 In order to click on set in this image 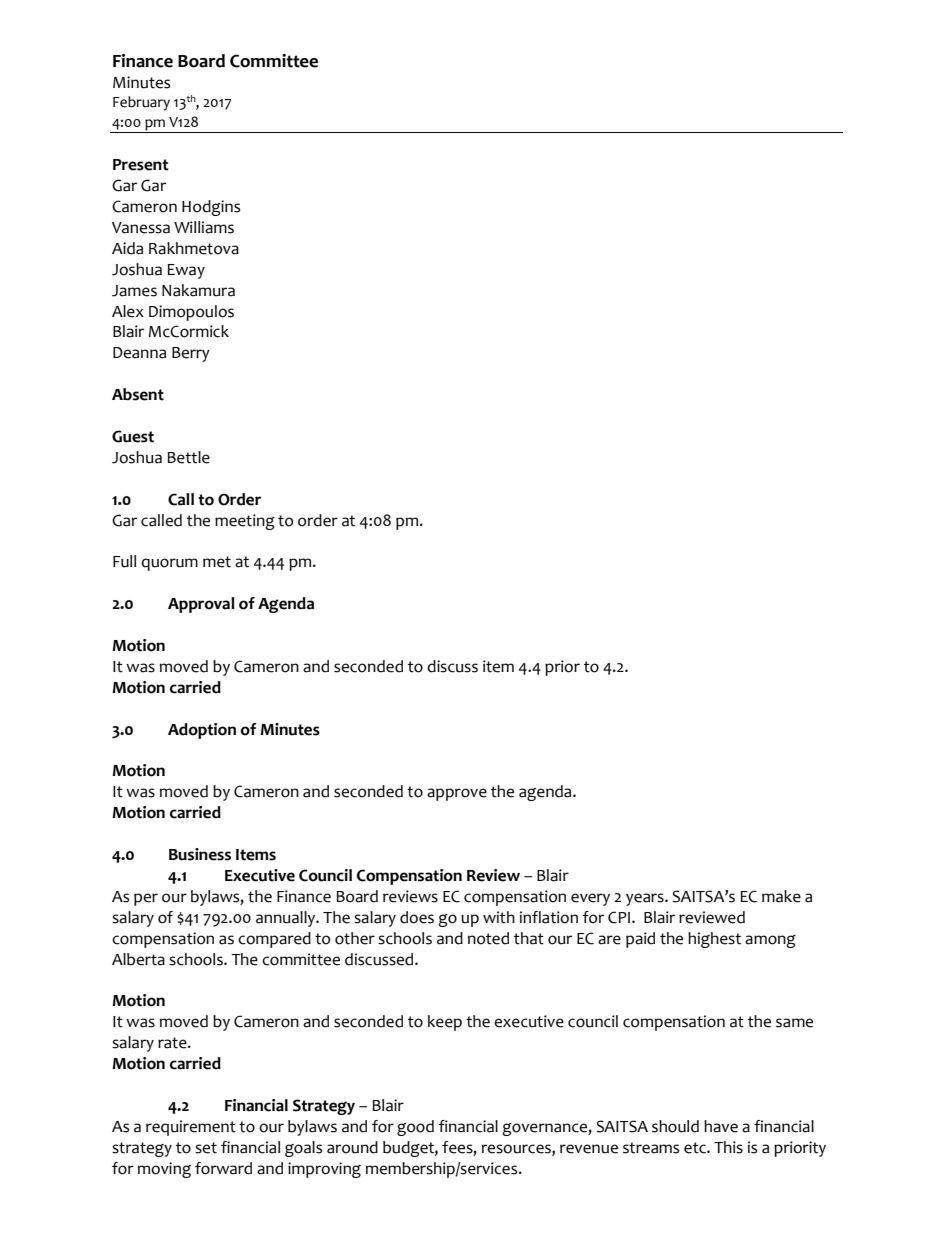, I will do `click(206, 1148)`.
